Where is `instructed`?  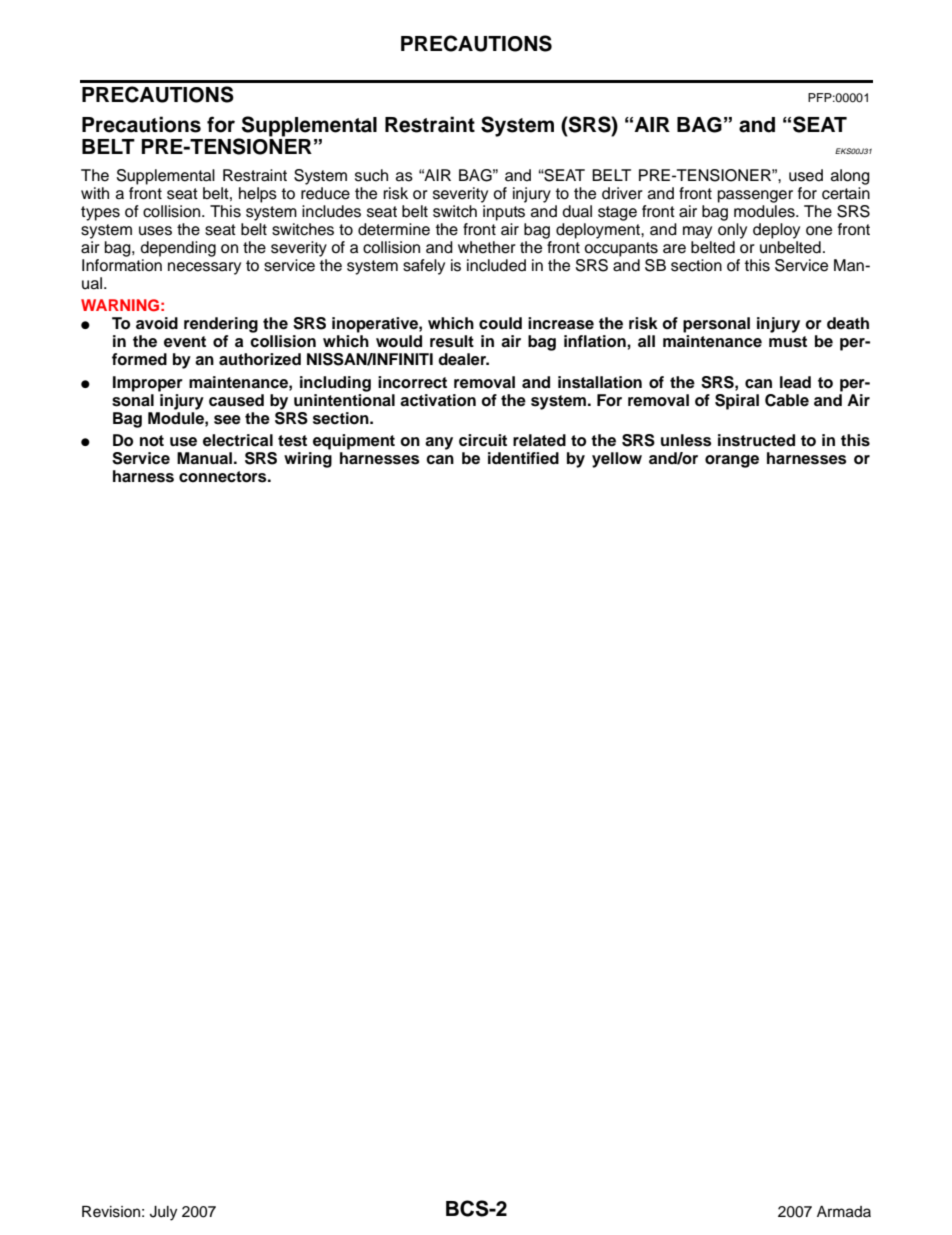 instructed is located at coordinates (756, 440).
